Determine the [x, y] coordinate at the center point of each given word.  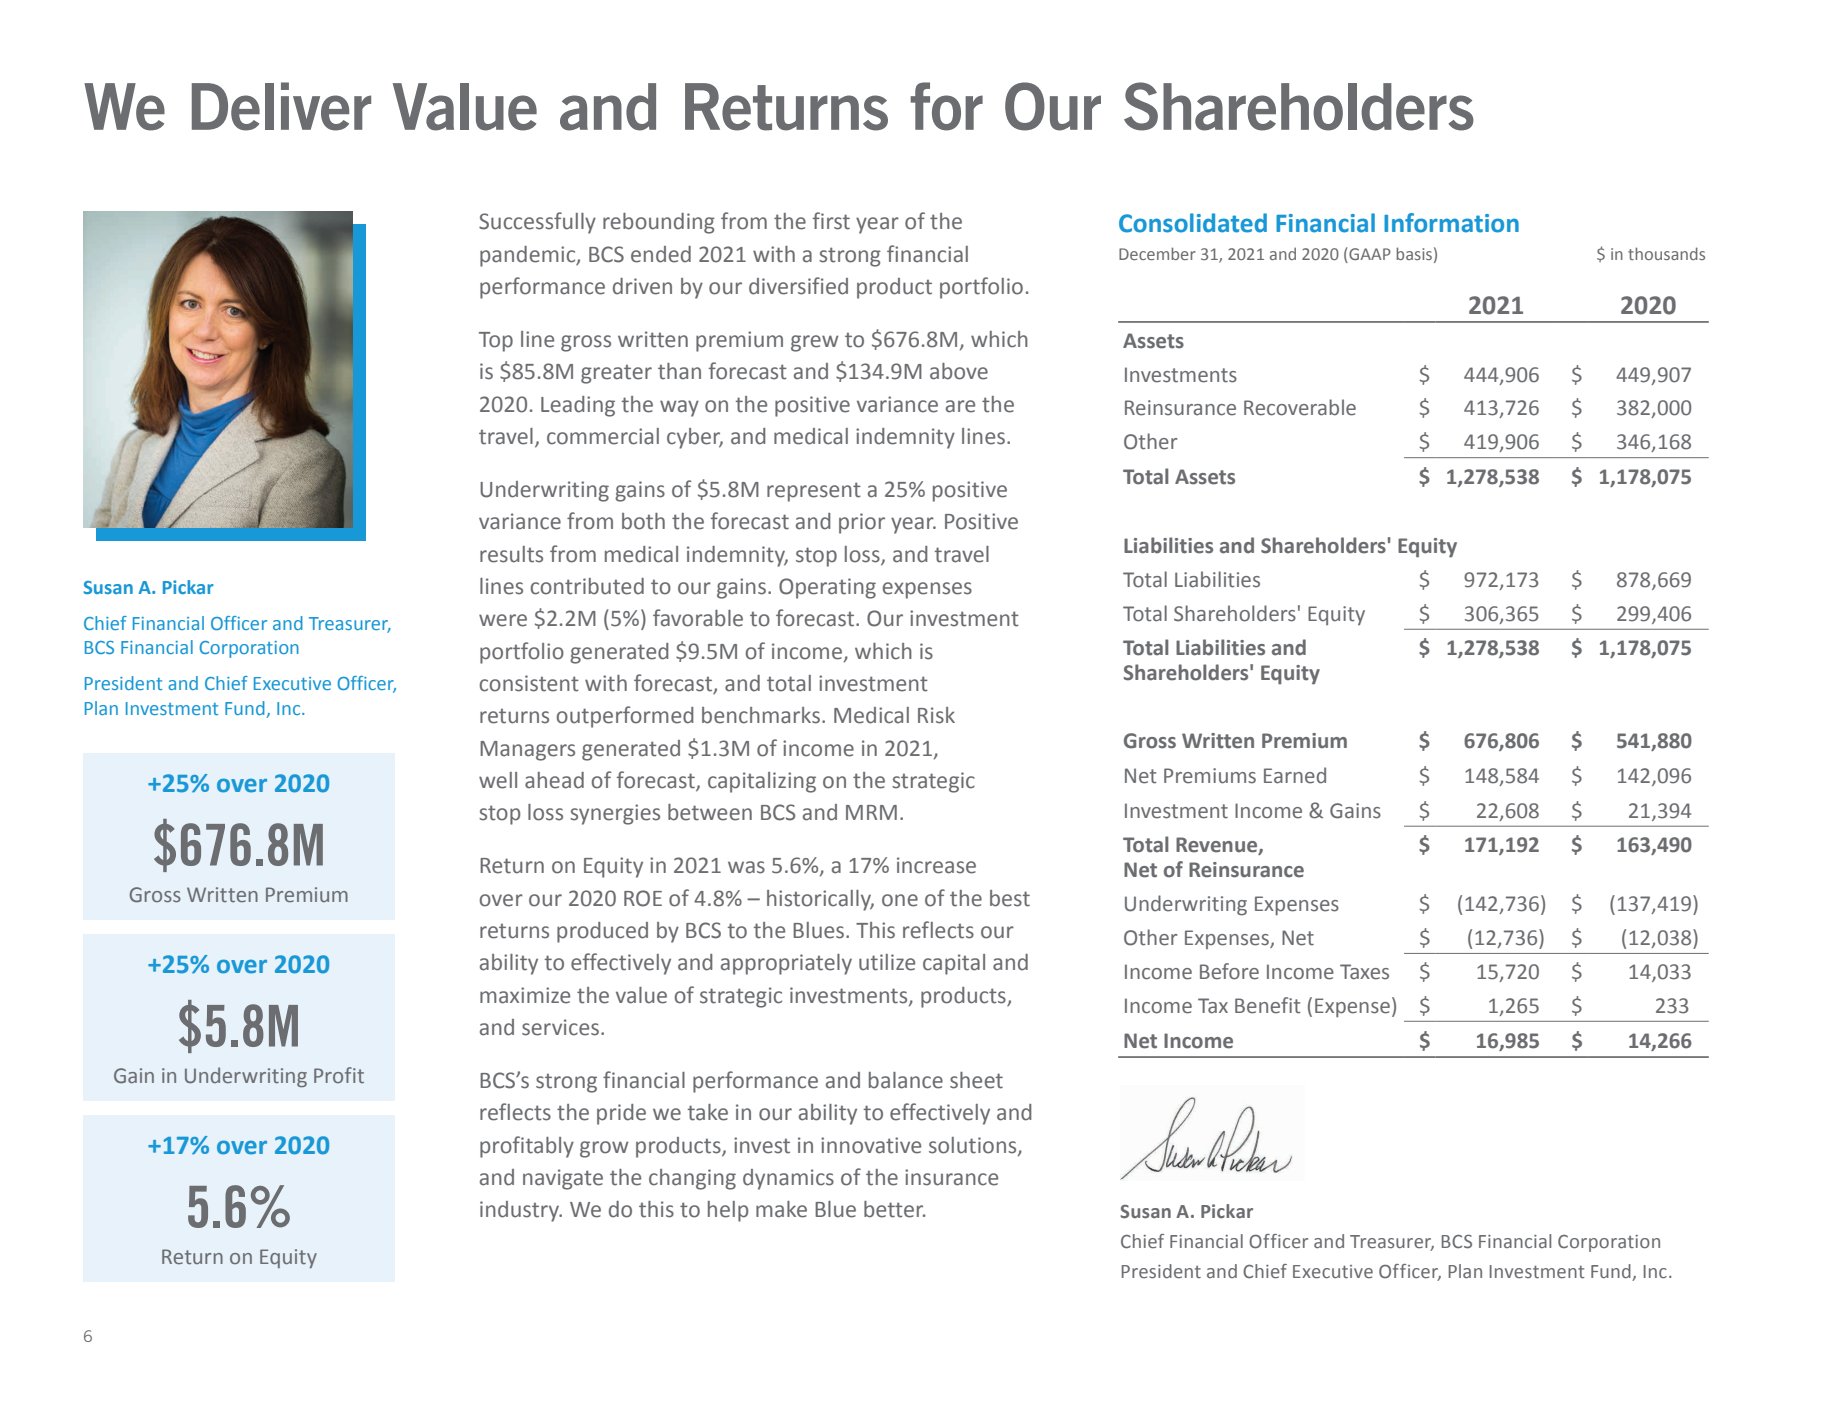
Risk [936, 715]
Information [1451, 223]
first [831, 221]
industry [521, 1211]
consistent [529, 683]
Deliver [281, 106]
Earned [1295, 775]
